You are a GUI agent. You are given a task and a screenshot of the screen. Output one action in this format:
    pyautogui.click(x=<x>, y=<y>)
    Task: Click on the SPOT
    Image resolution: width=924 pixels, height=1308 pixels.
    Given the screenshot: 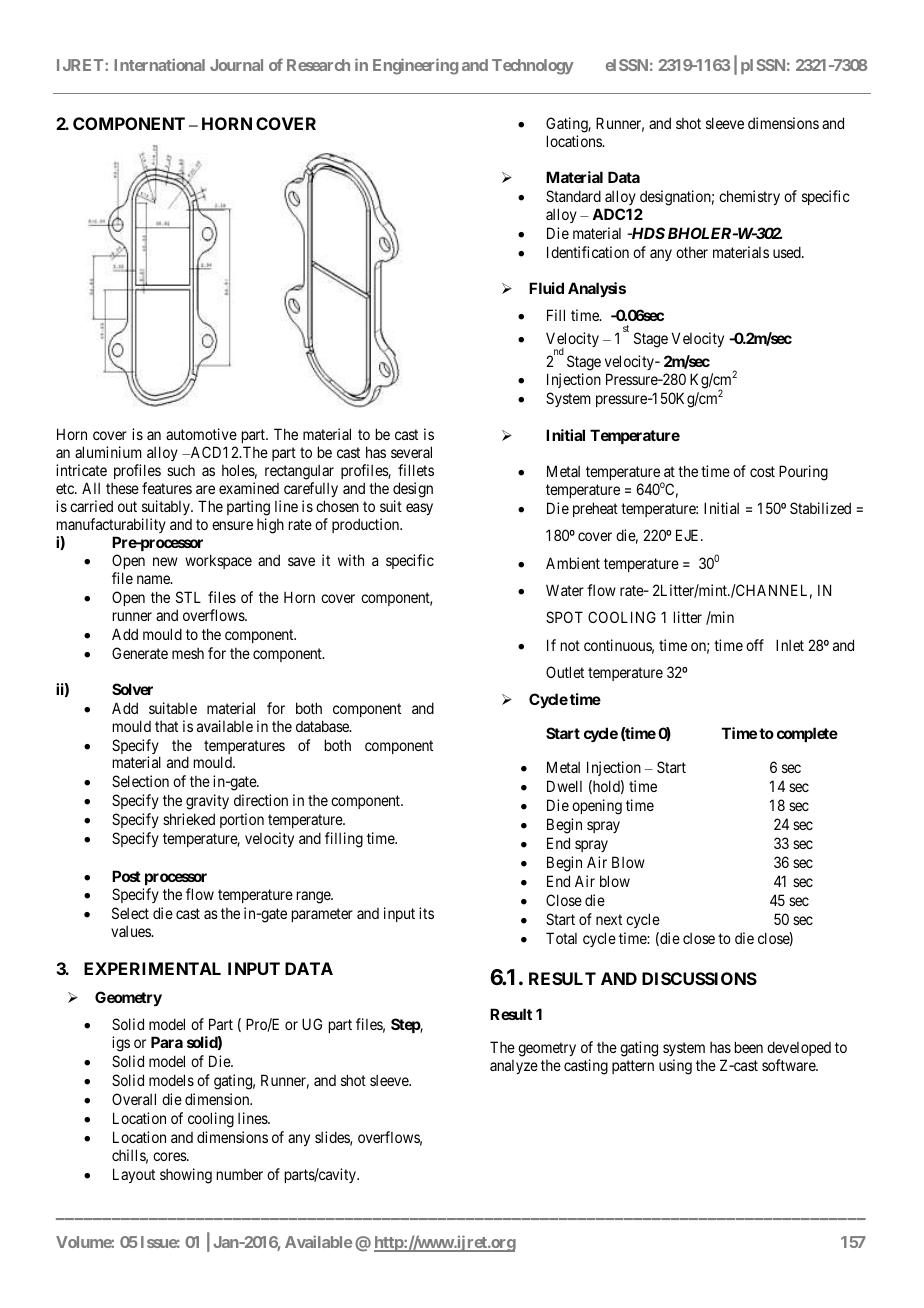 What is the action you would take?
    pyautogui.click(x=564, y=617)
